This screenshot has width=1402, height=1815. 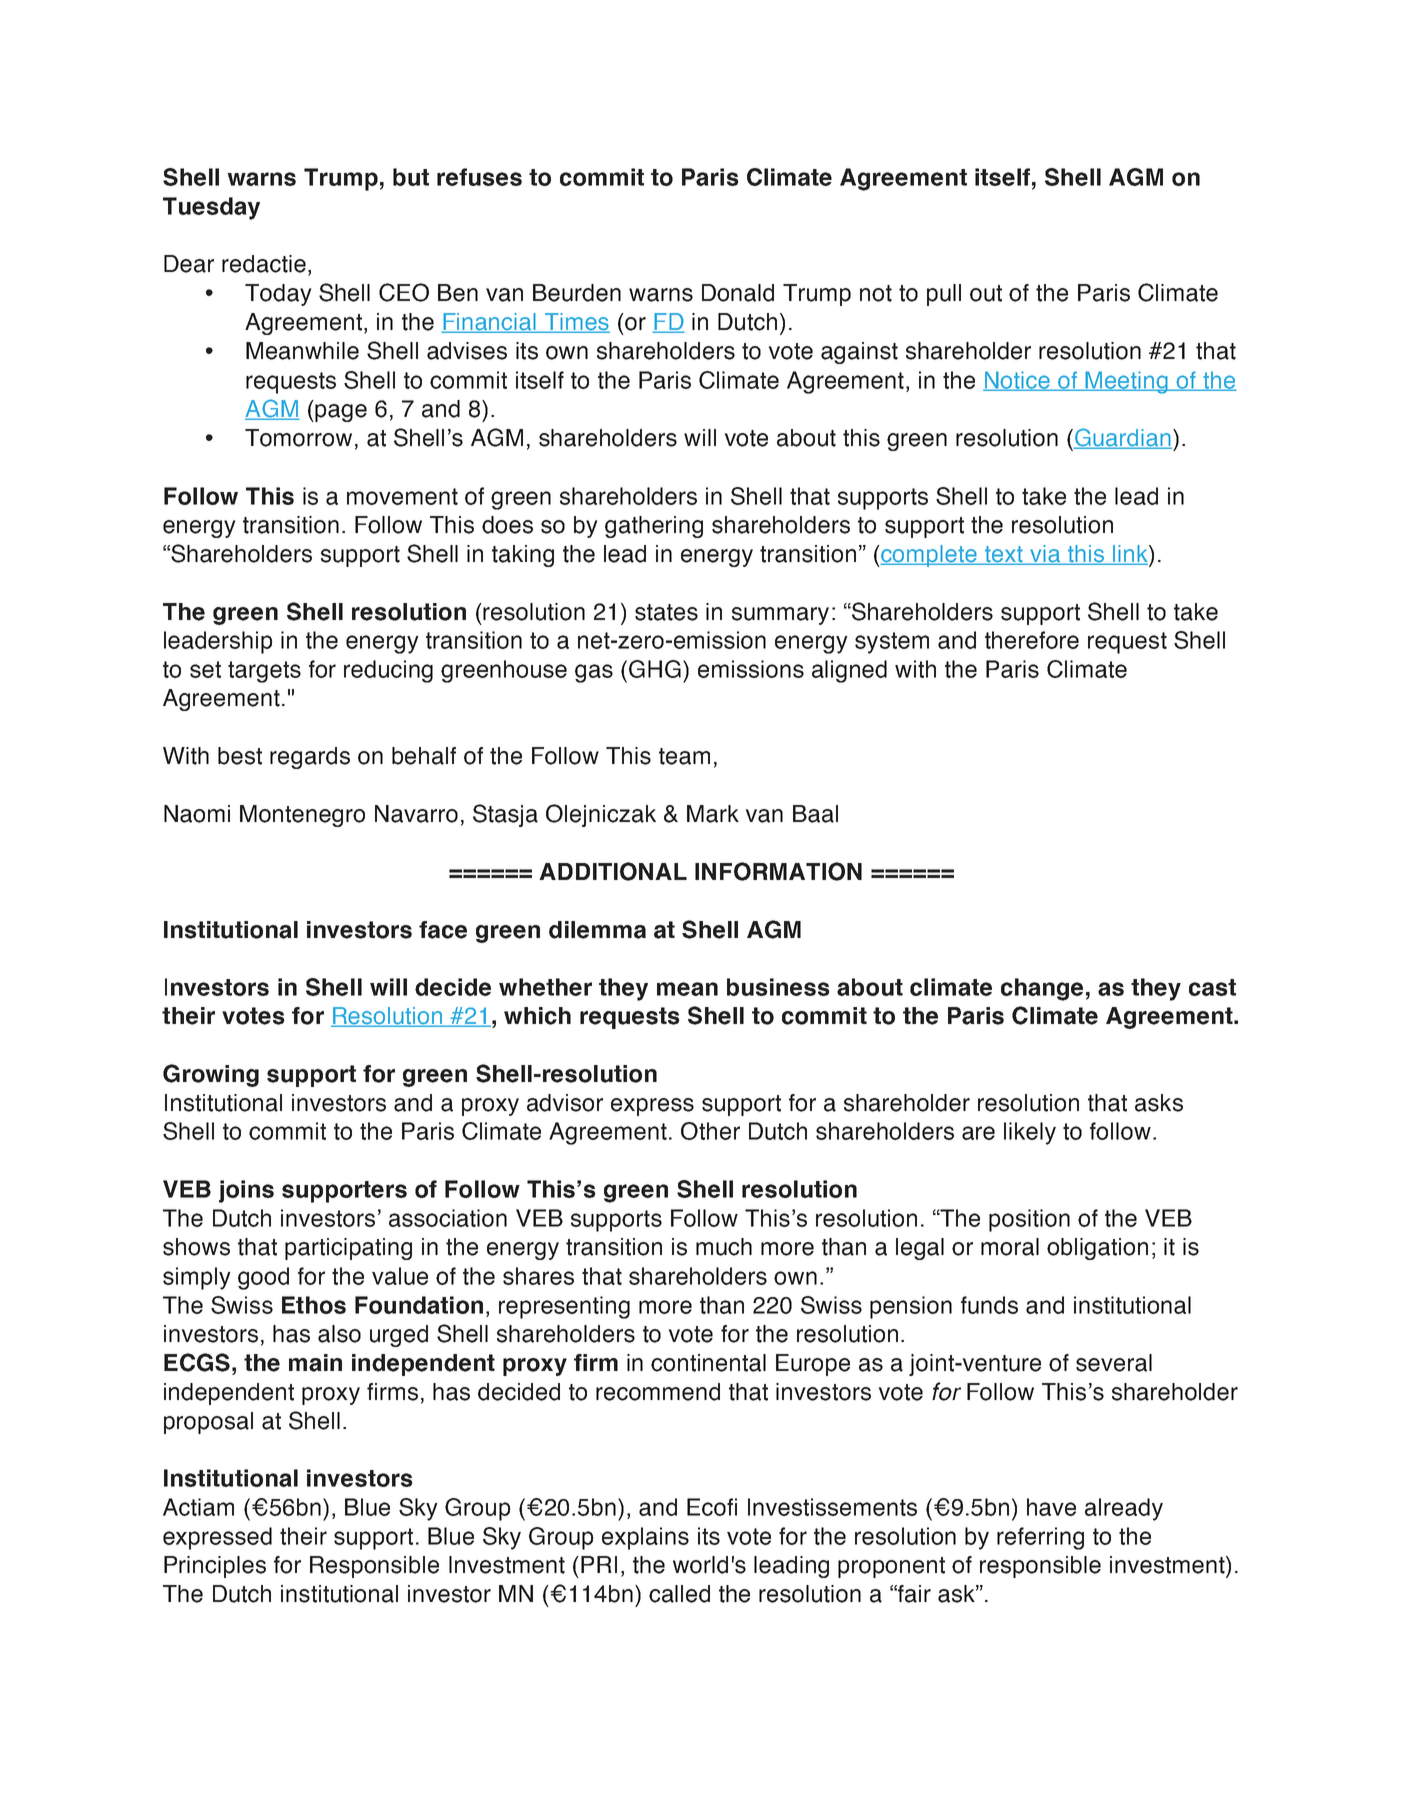 I want to click on Donald, so click(x=738, y=293).
